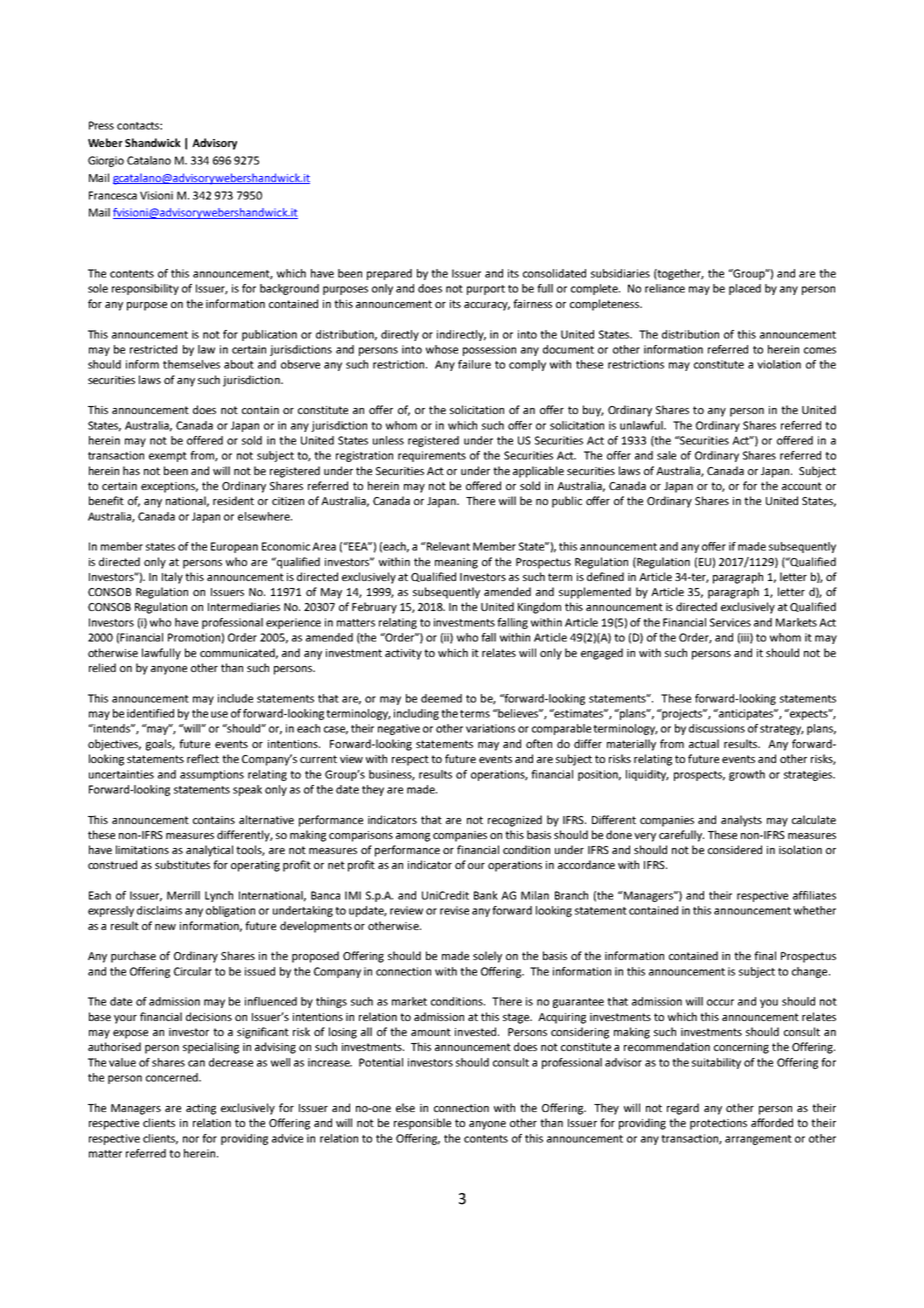  What do you see at coordinates (389, 274) in the screenshot?
I see `prepared` at bounding box center [389, 274].
